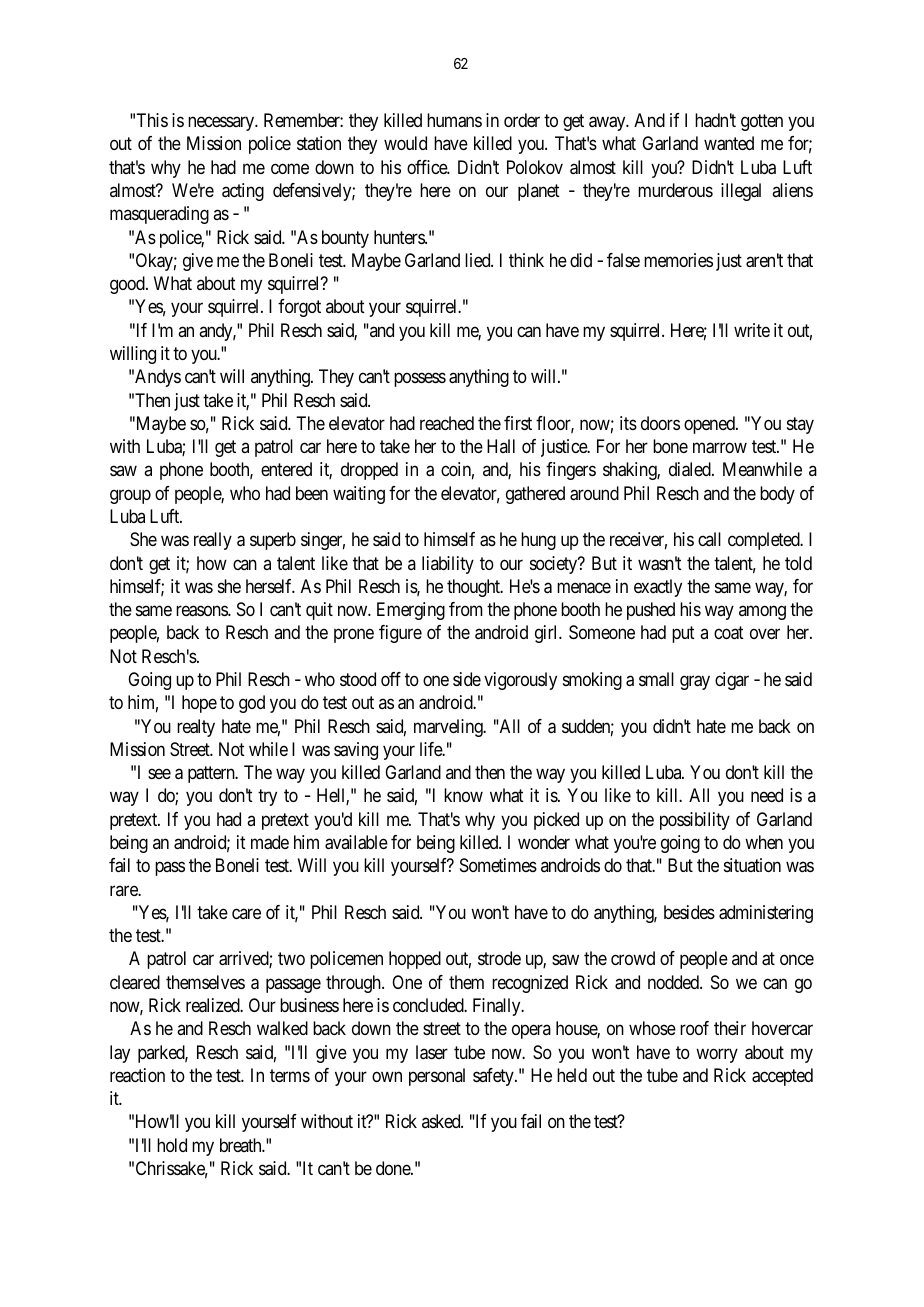 The image size is (924, 1307). I want to click on hold, so click(172, 1145).
